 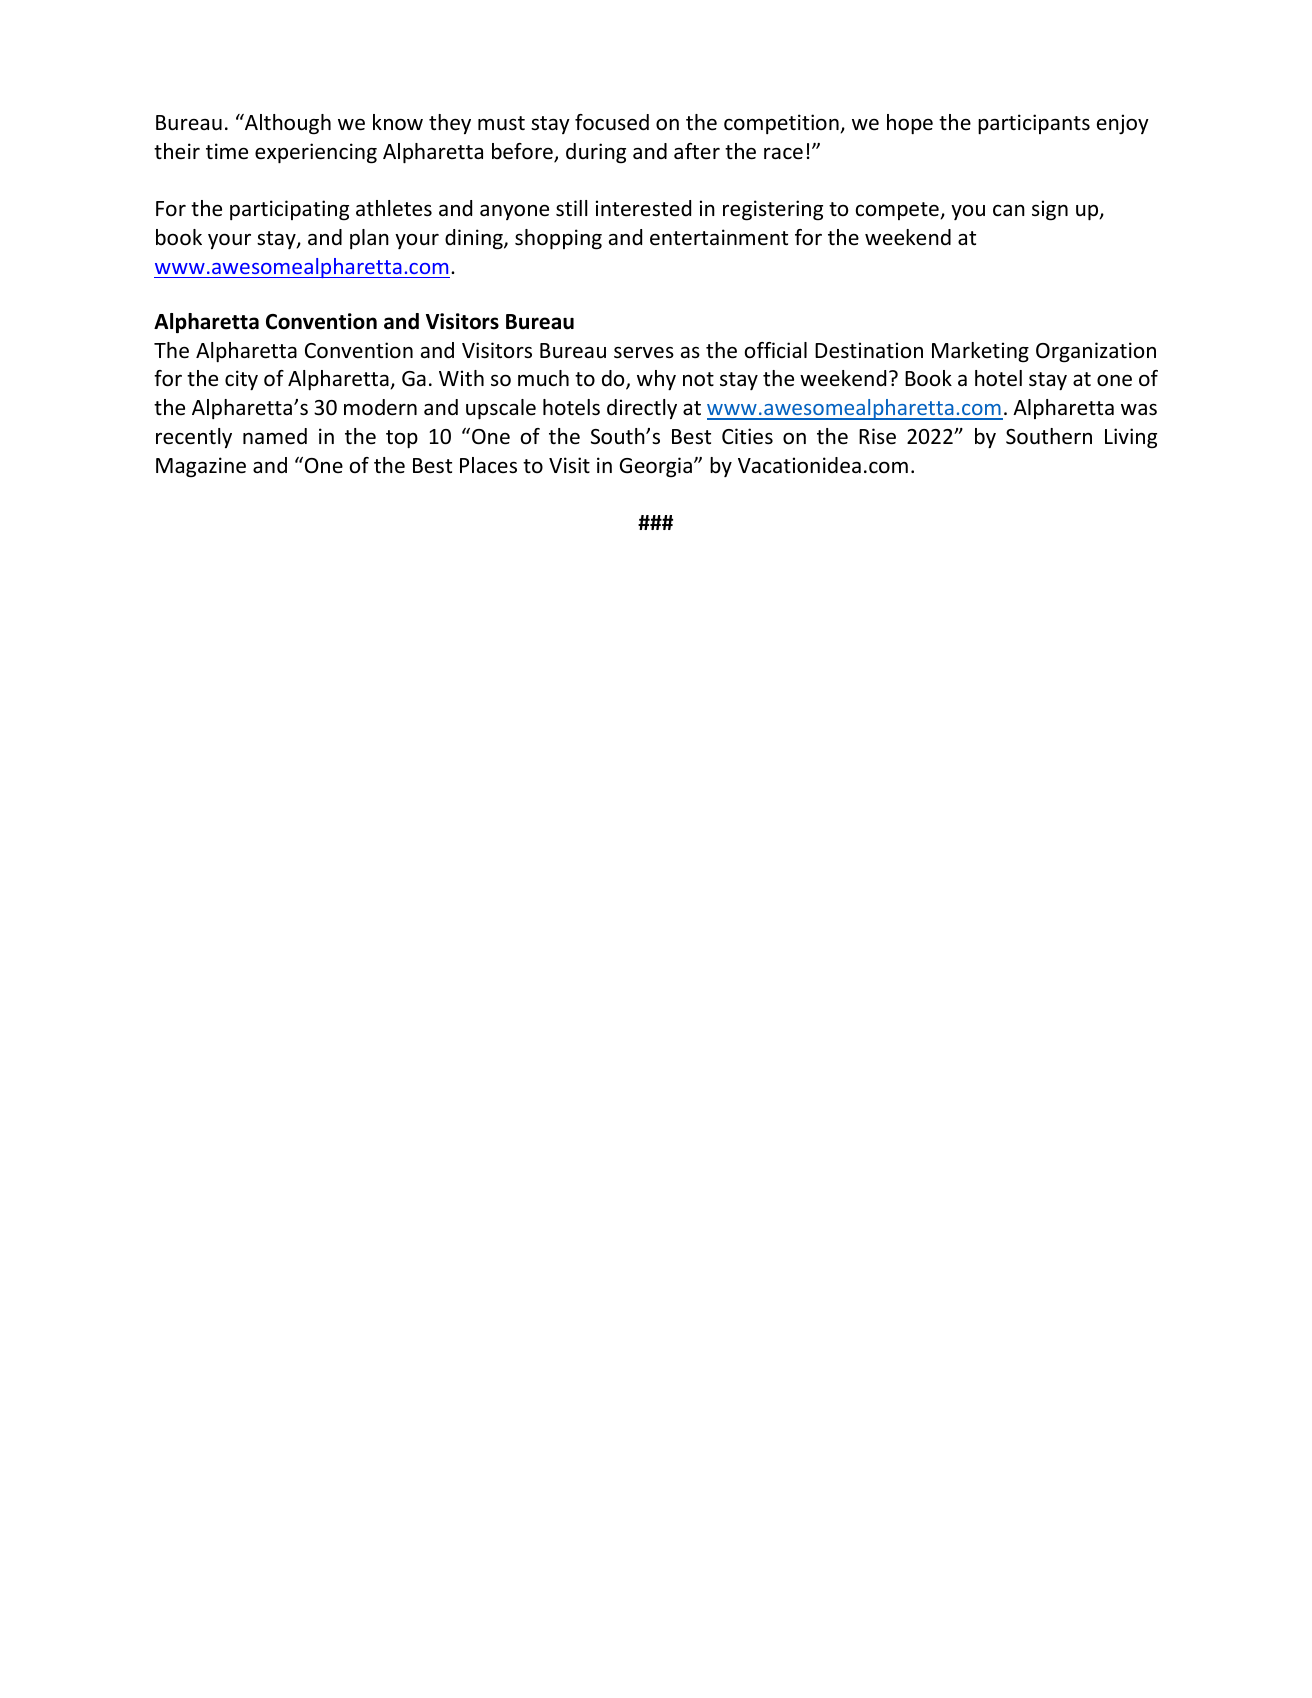 What do you see at coordinates (644, 352) in the screenshot?
I see `serves` at bounding box center [644, 352].
